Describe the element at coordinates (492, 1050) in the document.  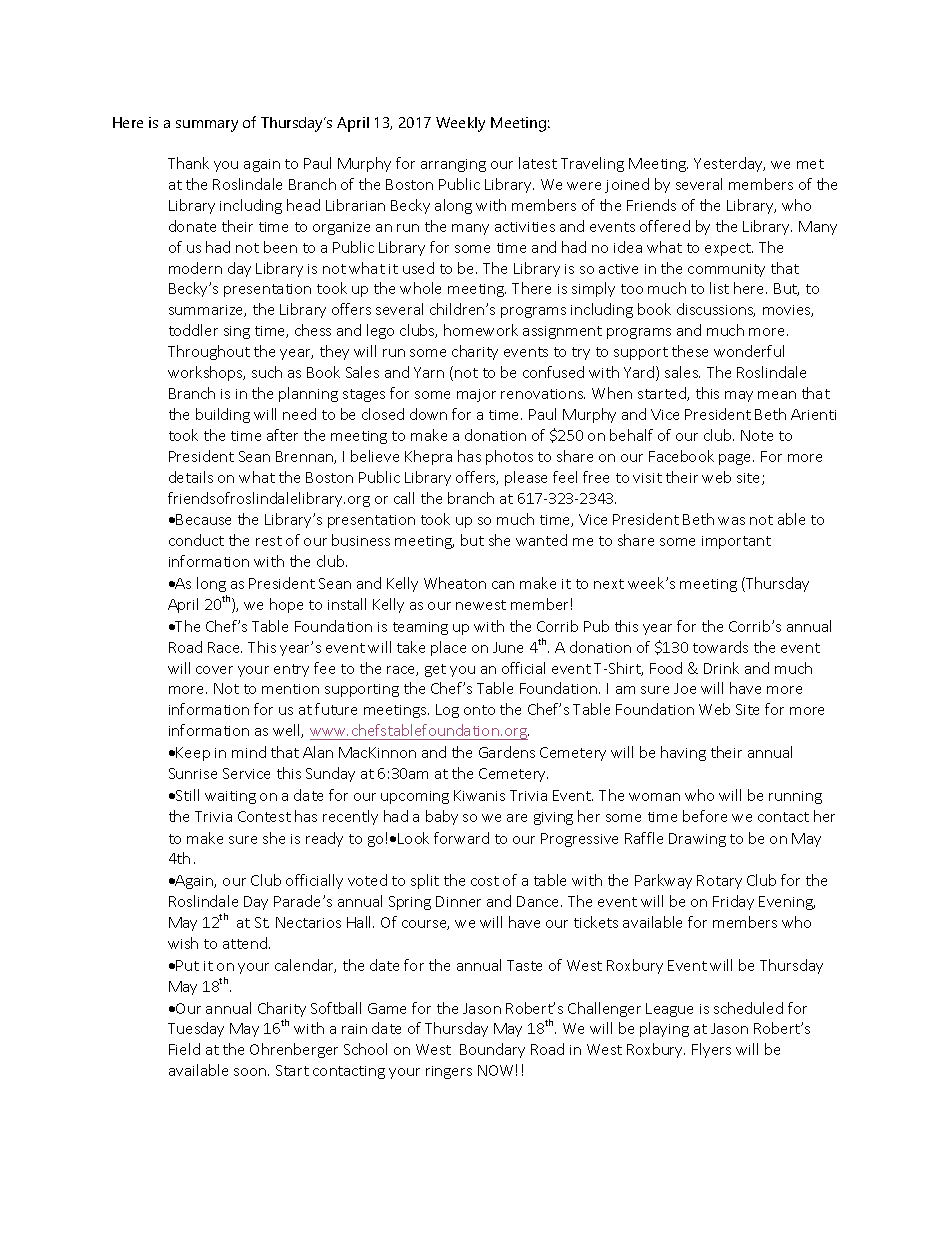
I see `Boundary` at that location.
